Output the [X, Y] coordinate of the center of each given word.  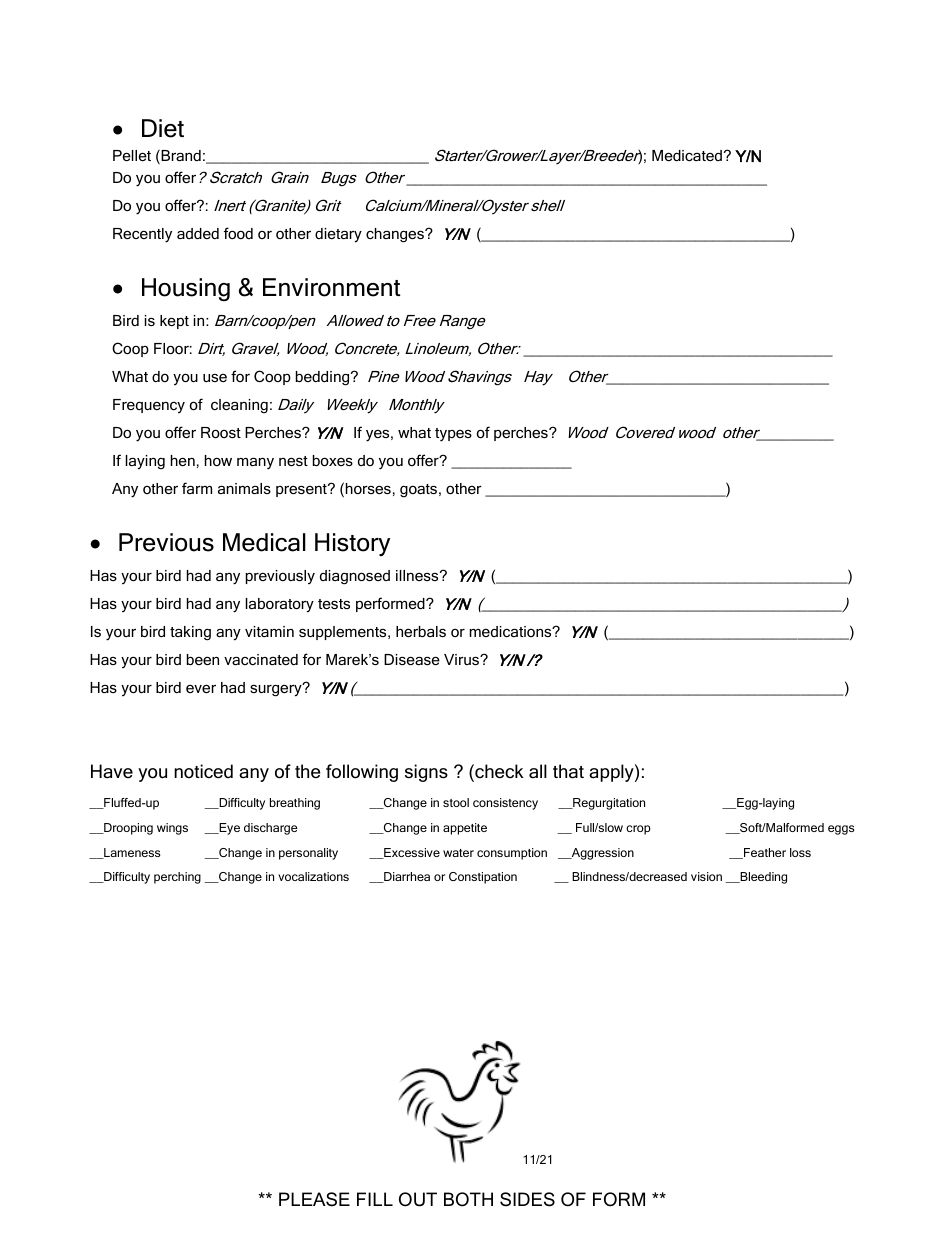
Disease [412, 659]
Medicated [687, 155]
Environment [331, 287]
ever [201, 688]
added [198, 233]
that [568, 771]
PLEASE [314, 1199]
